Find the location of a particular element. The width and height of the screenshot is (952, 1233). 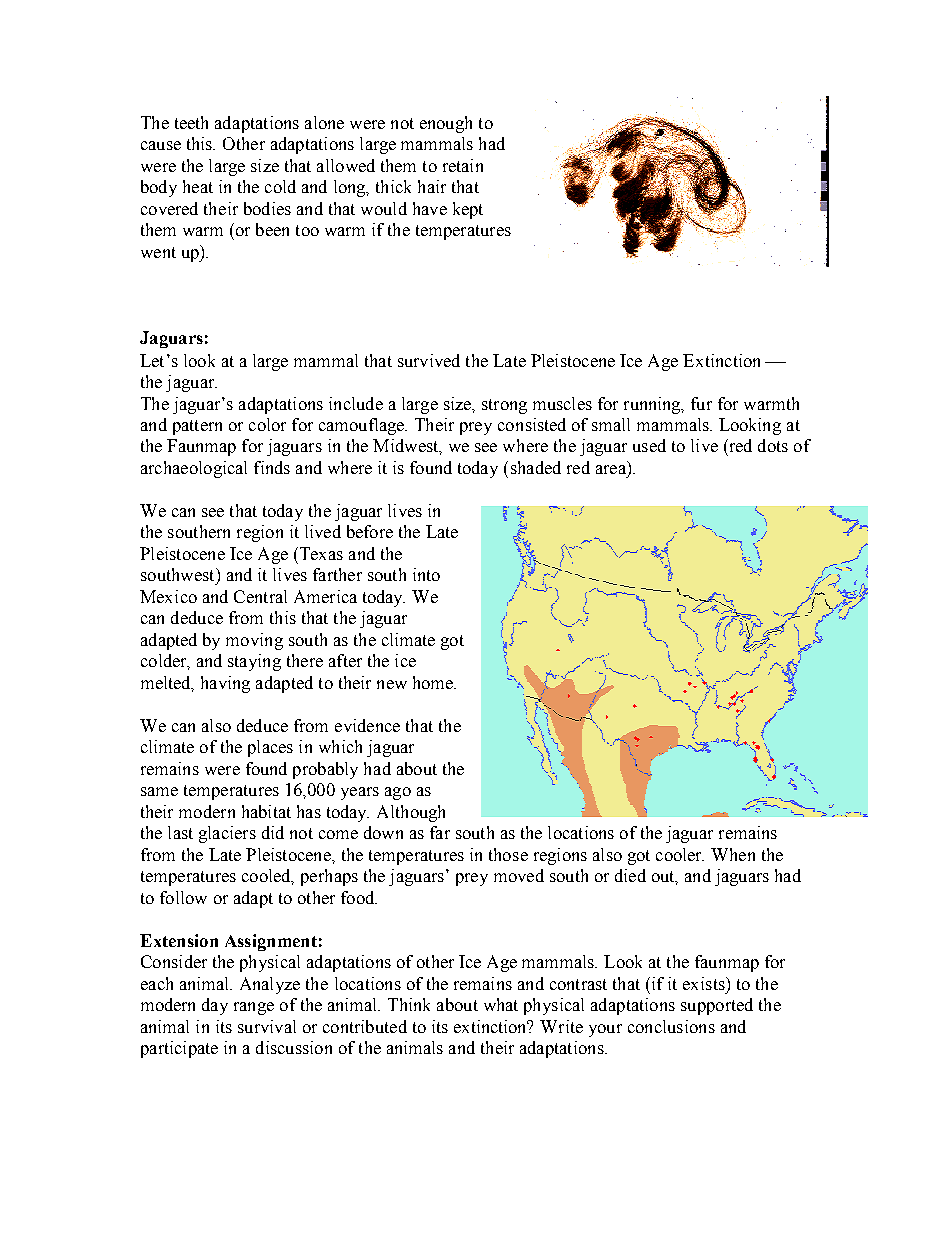

supported is located at coordinates (717, 1006).
